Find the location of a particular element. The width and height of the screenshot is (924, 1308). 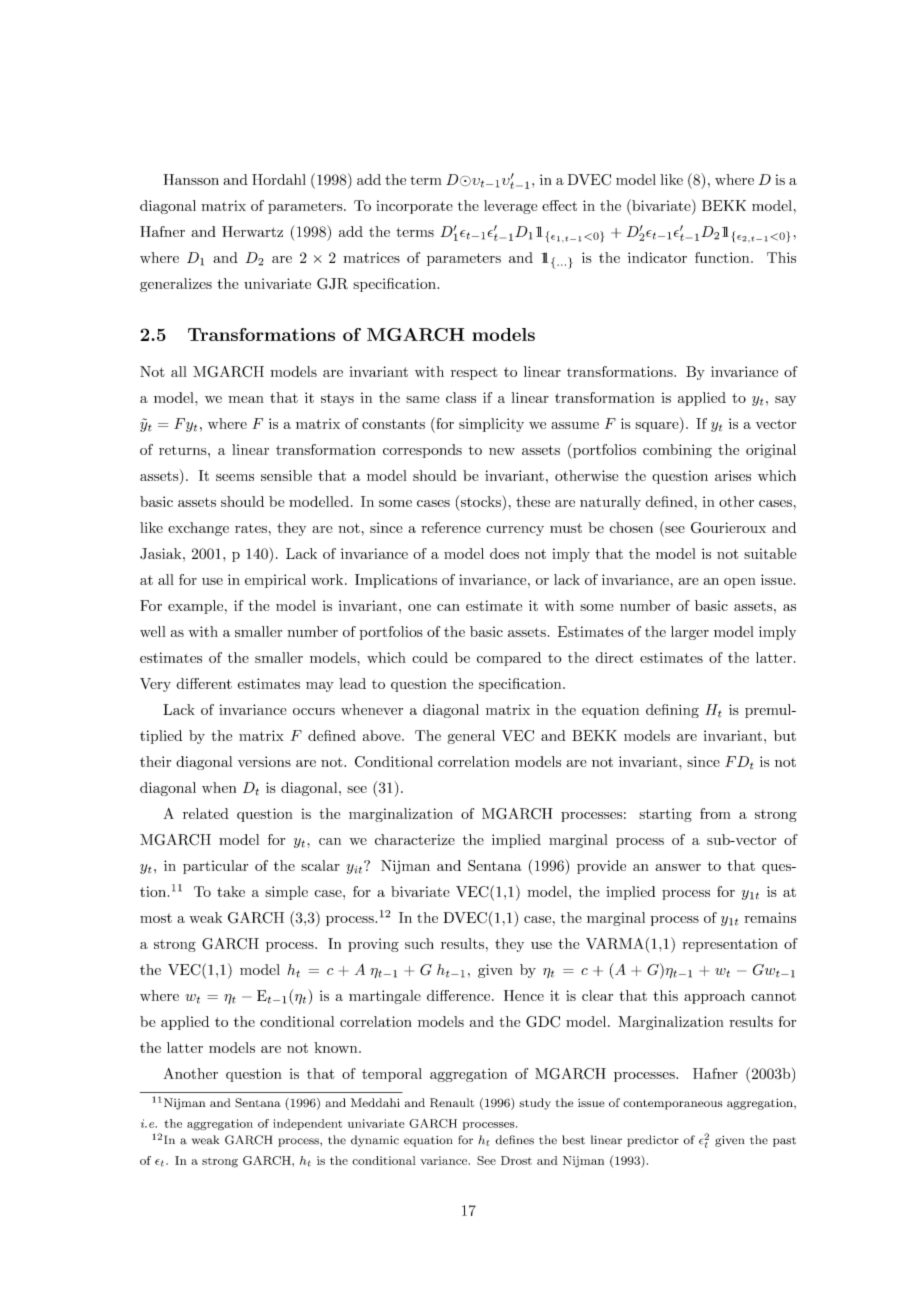

contemporaneous is located at coordinates (673, 1104).
